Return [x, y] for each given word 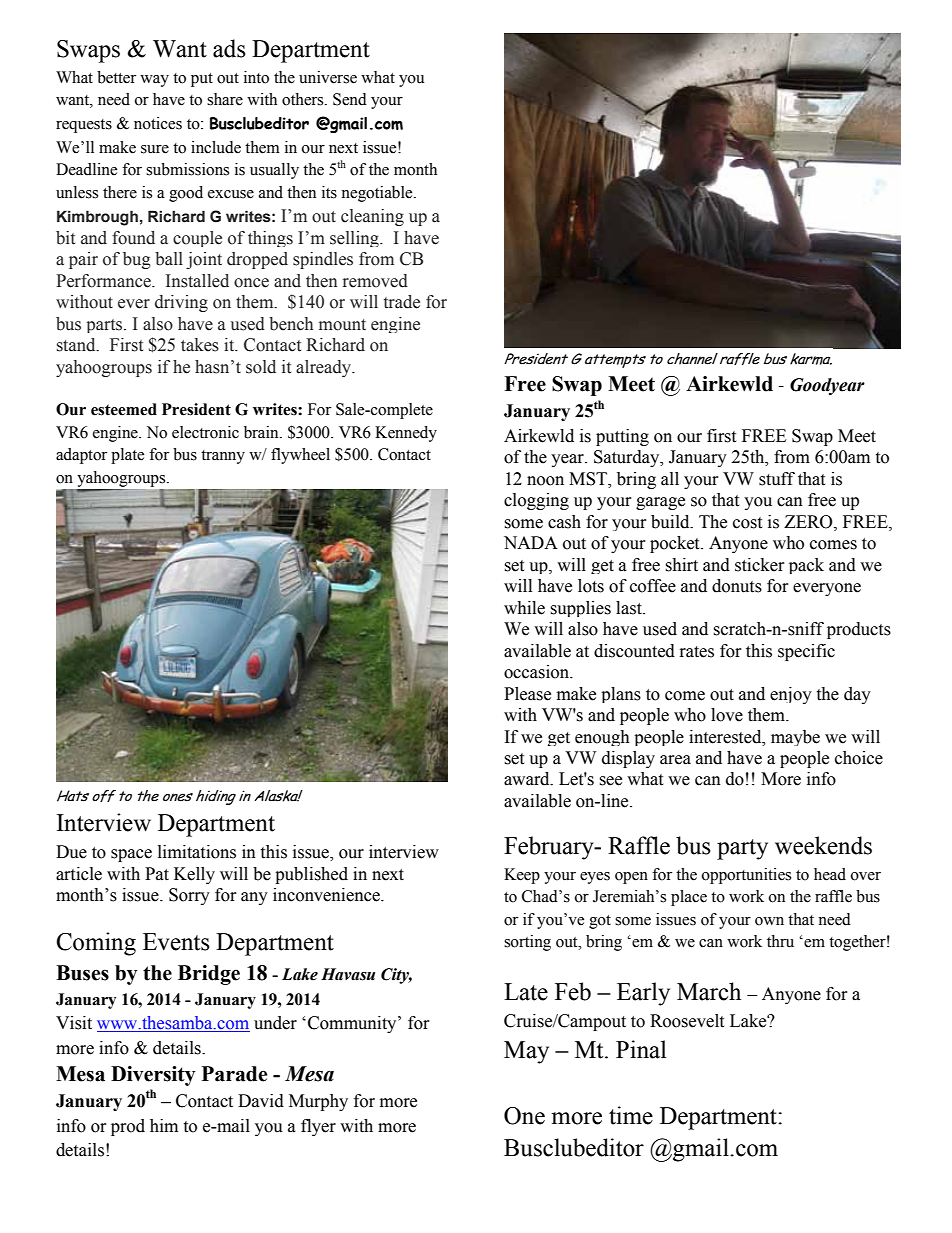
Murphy [318, 1102]
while [524, 608]
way [154, 81]
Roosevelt [687, 1021]
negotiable [378, 194]
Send [350, 99]
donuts [737, 586]
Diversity [153, 1076]
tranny [223, 457]
